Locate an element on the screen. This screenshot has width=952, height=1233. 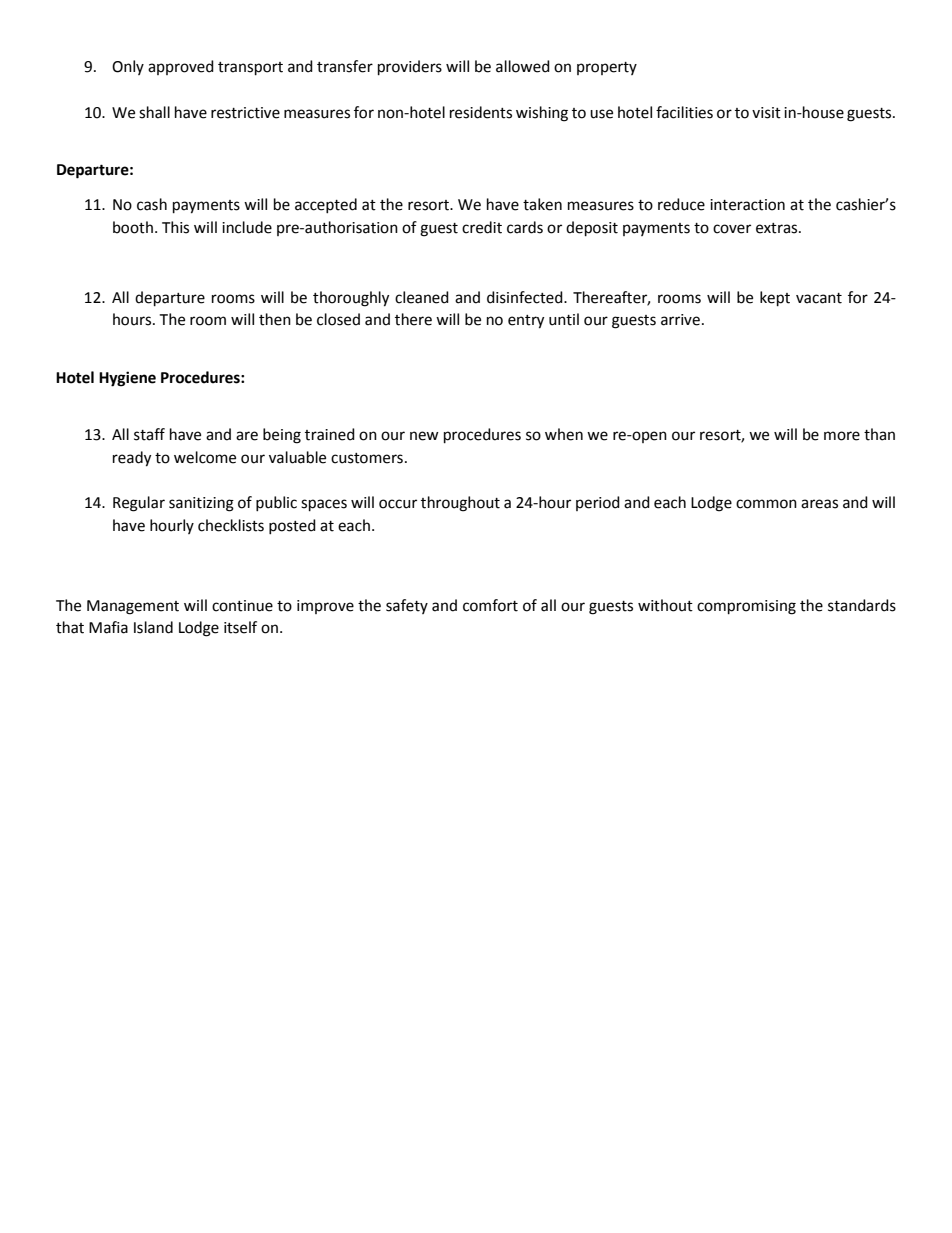
Hygiene is located at coordinates (127, 379).
